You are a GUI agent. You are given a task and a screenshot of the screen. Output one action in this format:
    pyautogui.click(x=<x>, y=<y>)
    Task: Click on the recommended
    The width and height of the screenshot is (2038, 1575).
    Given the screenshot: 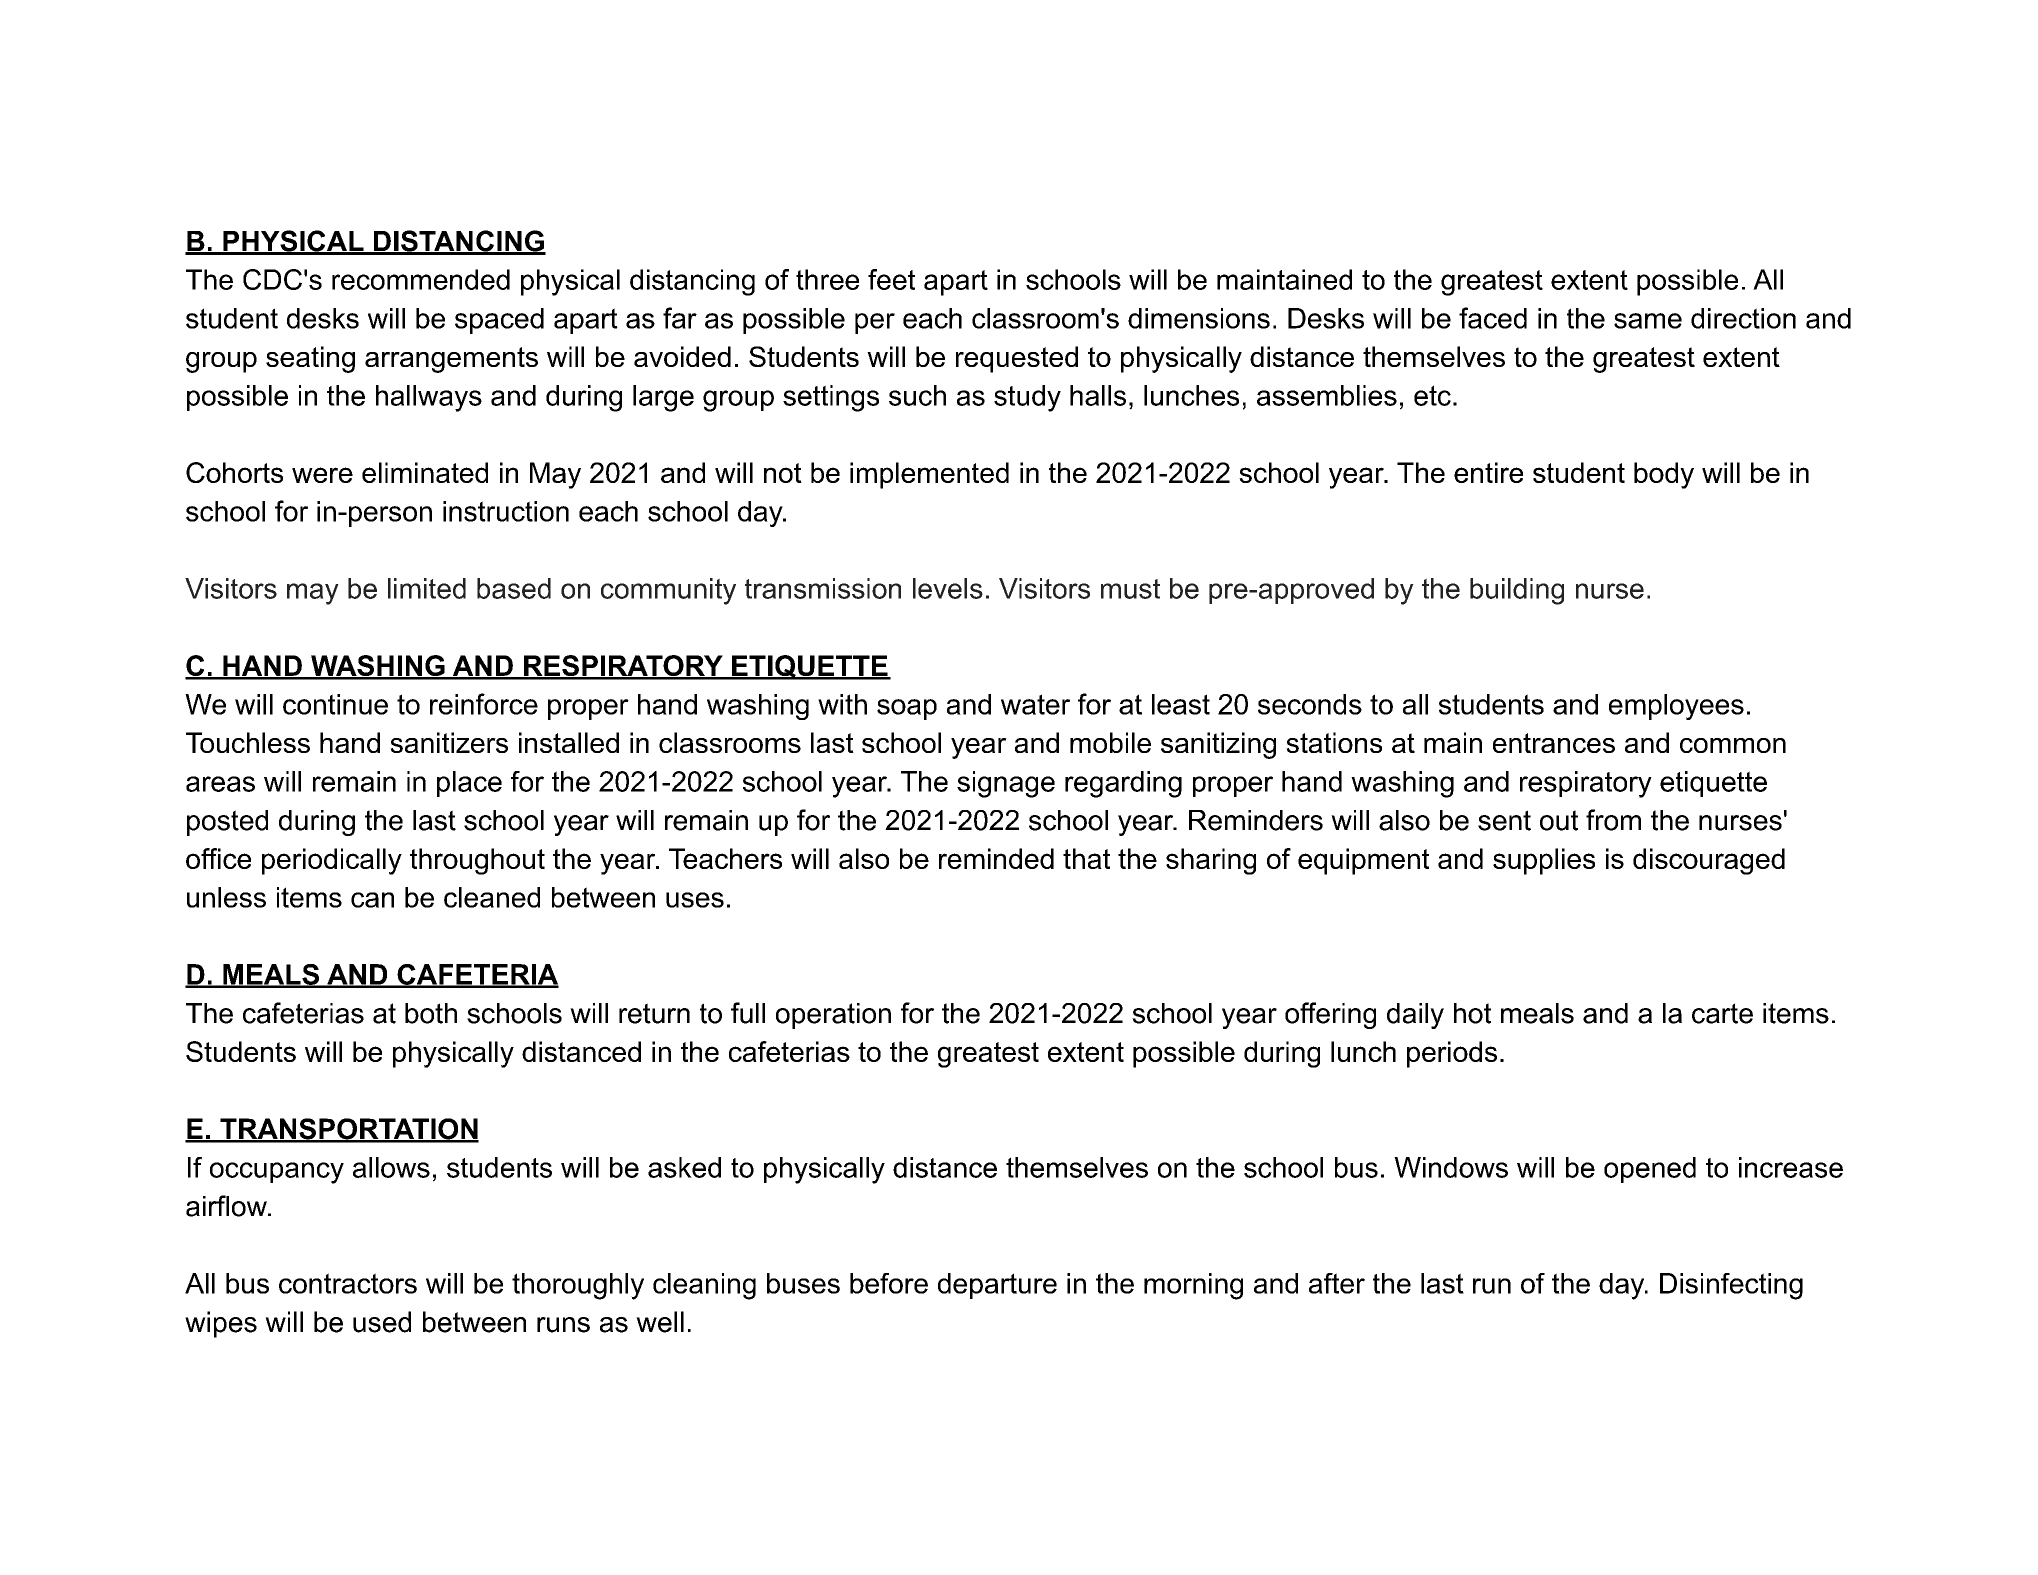 What is the action you would take?
    pyautogui.click(x=421, y=279)
